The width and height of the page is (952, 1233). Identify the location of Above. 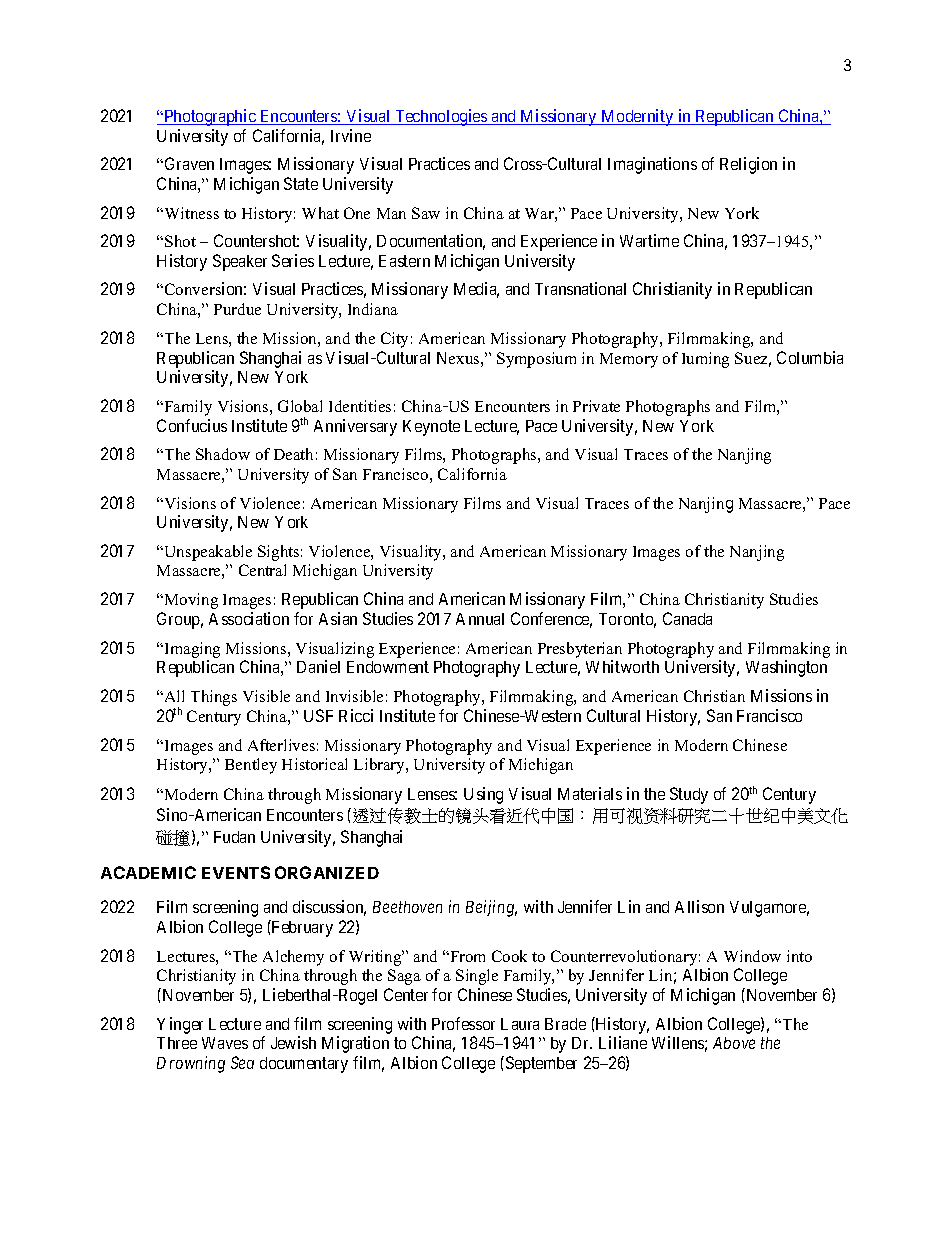
(734, 1043).
